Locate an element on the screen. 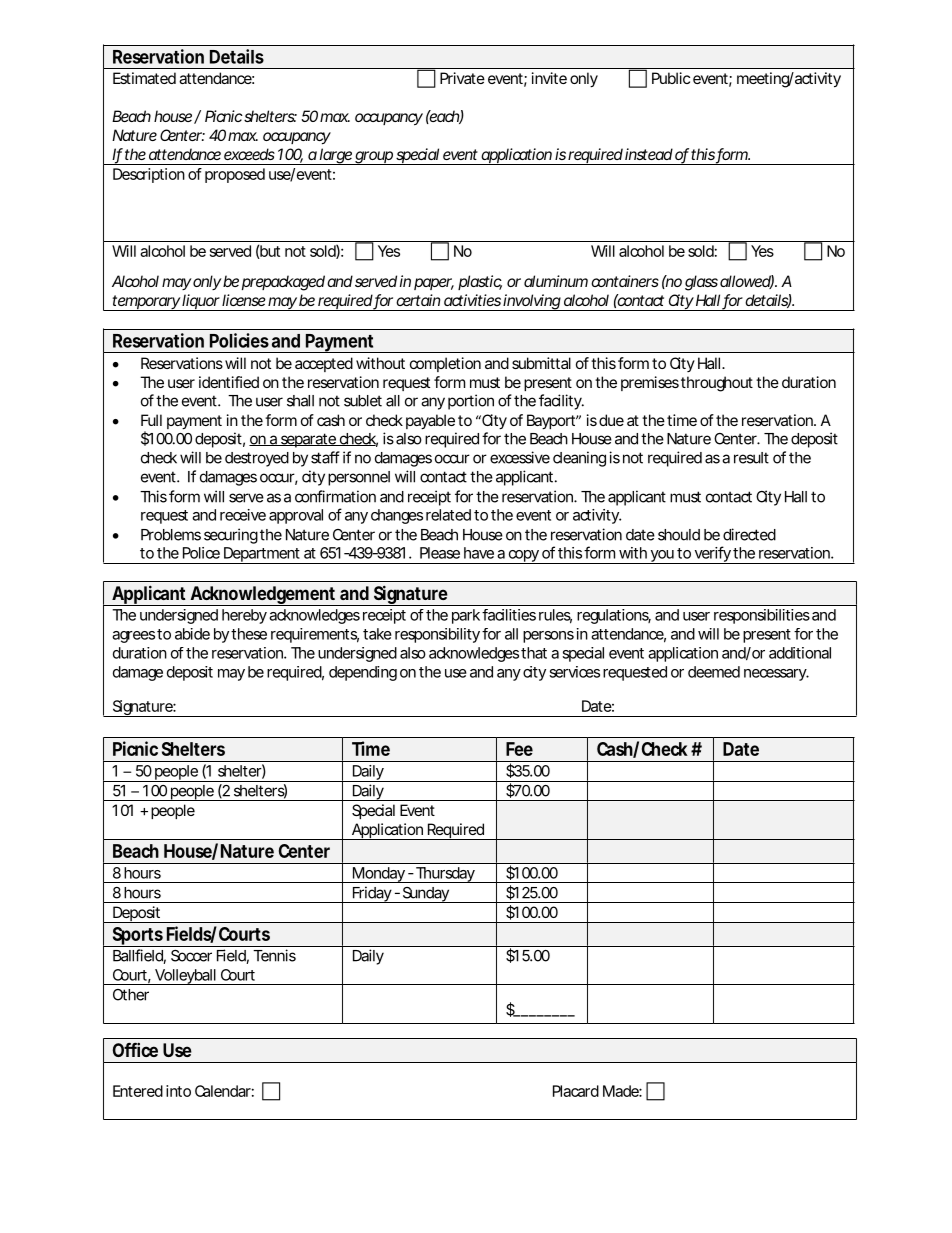 The width and height of the screenshot is (952, 1233). Police is located at coordinates (201, 553).
